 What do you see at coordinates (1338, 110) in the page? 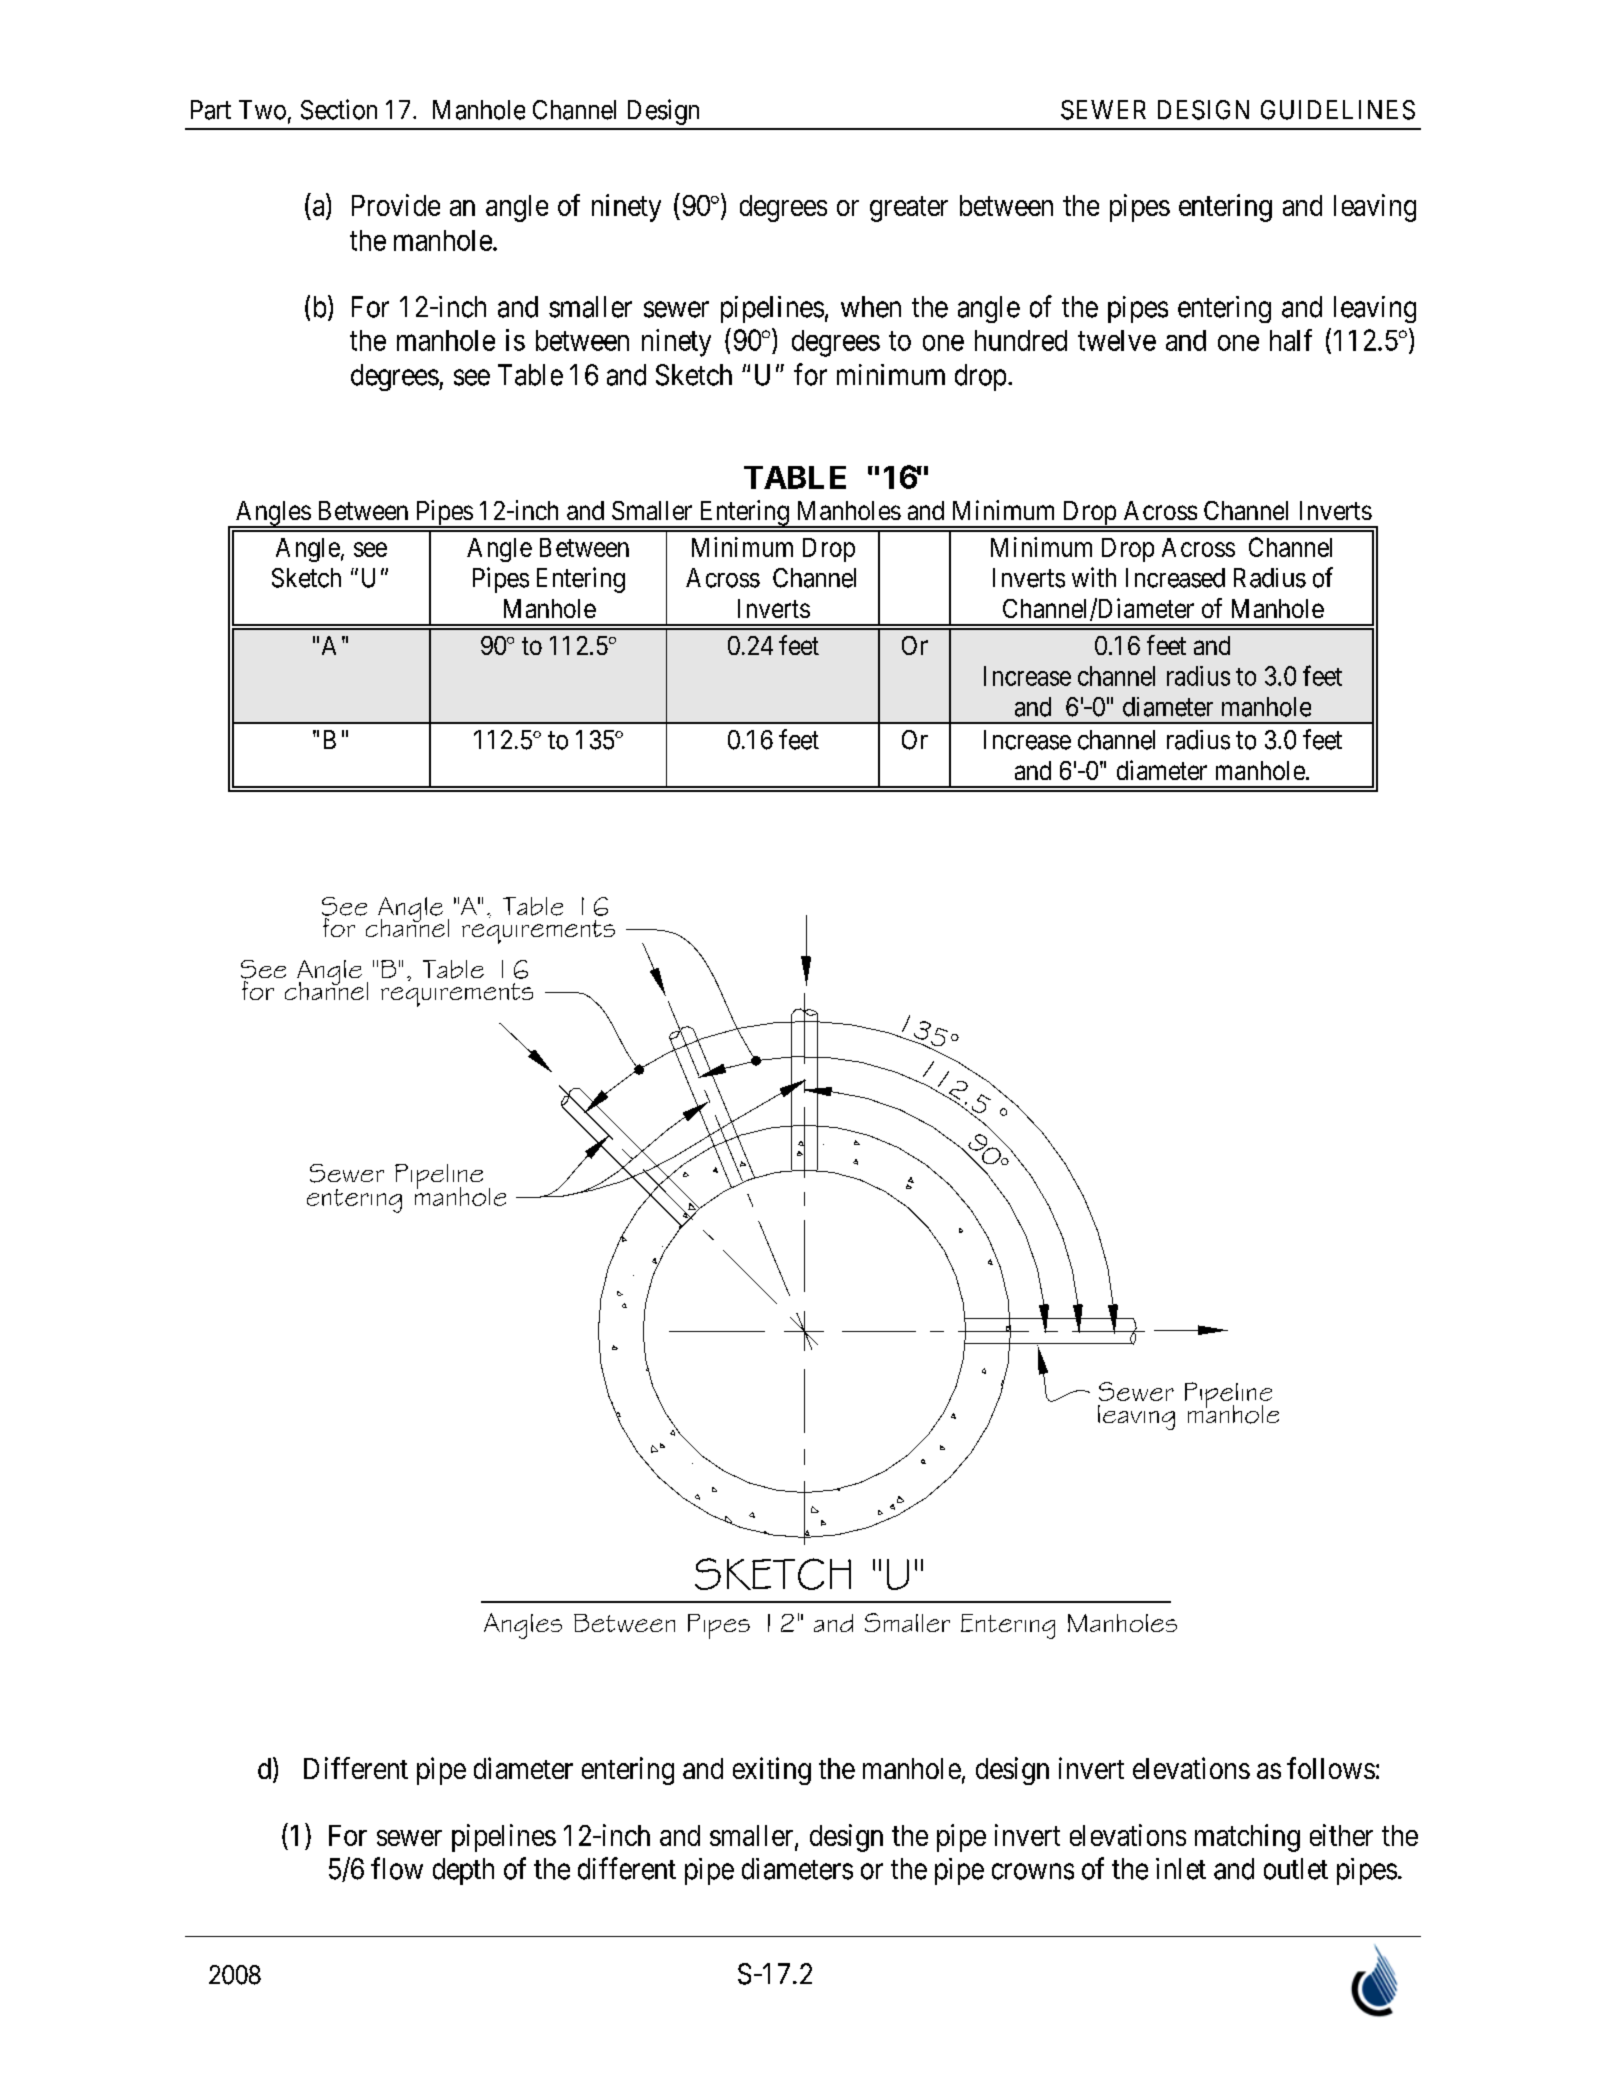
I see `GUIDELINES` at bounding box center [1338, 110].
